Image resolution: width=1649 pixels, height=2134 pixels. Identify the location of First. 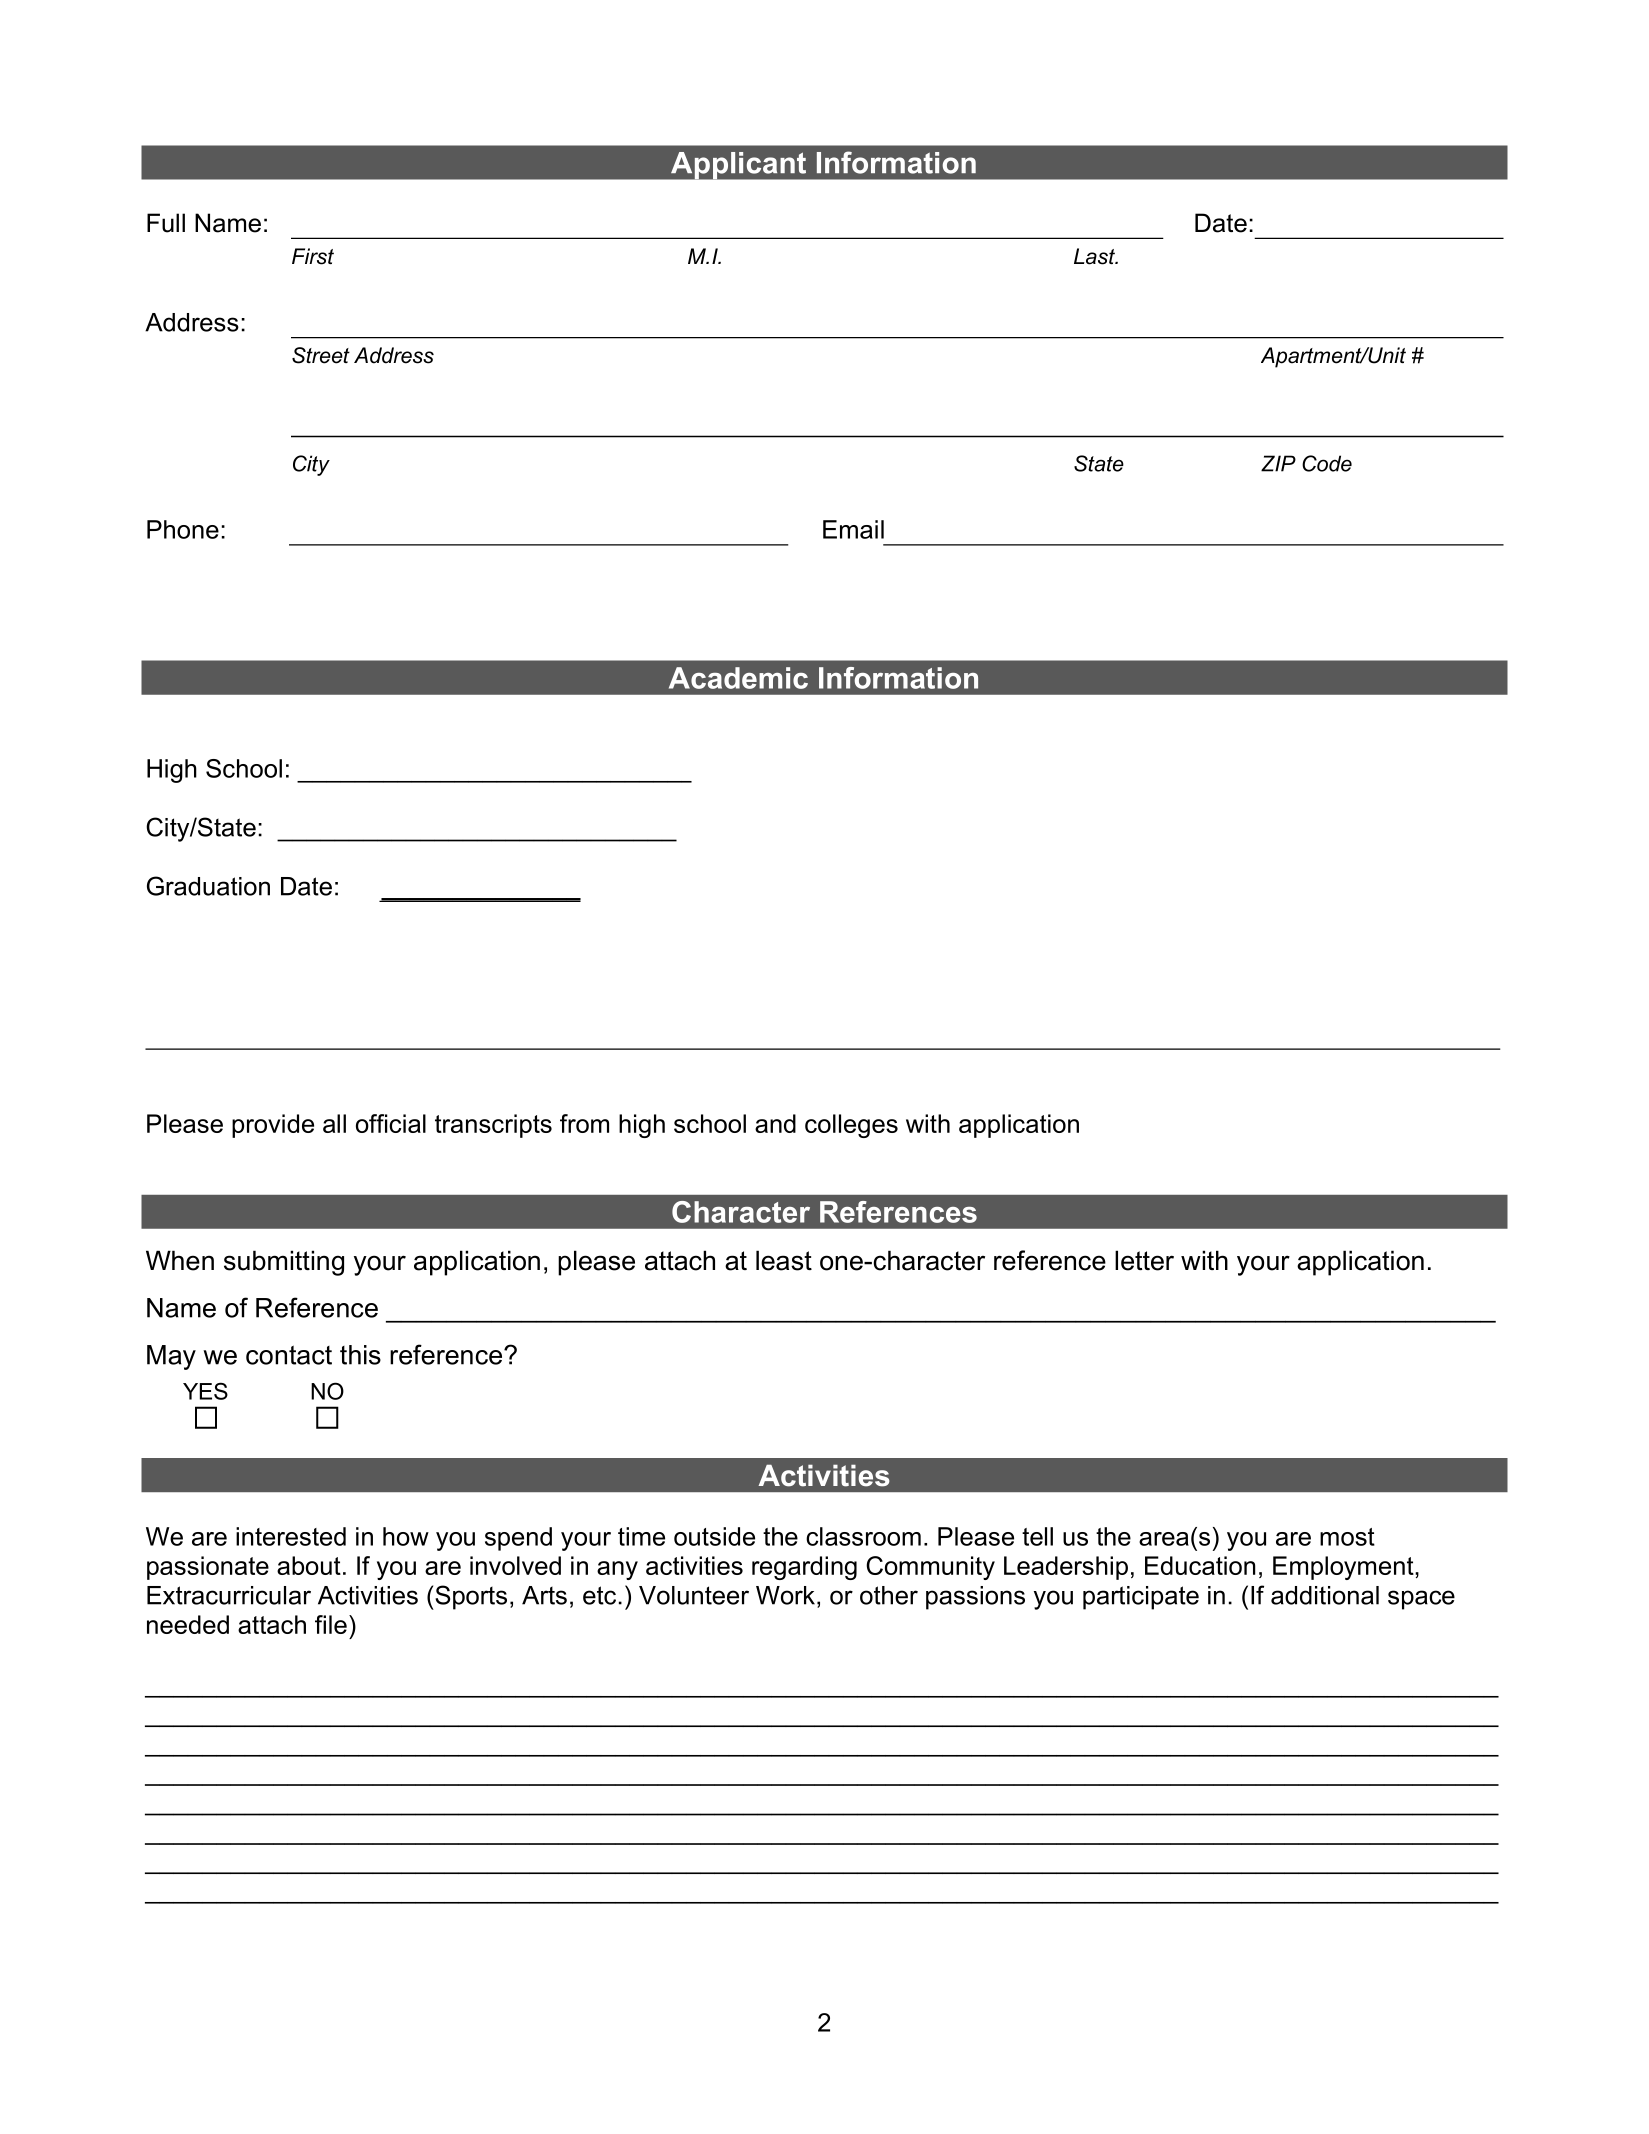
(313, 256).
